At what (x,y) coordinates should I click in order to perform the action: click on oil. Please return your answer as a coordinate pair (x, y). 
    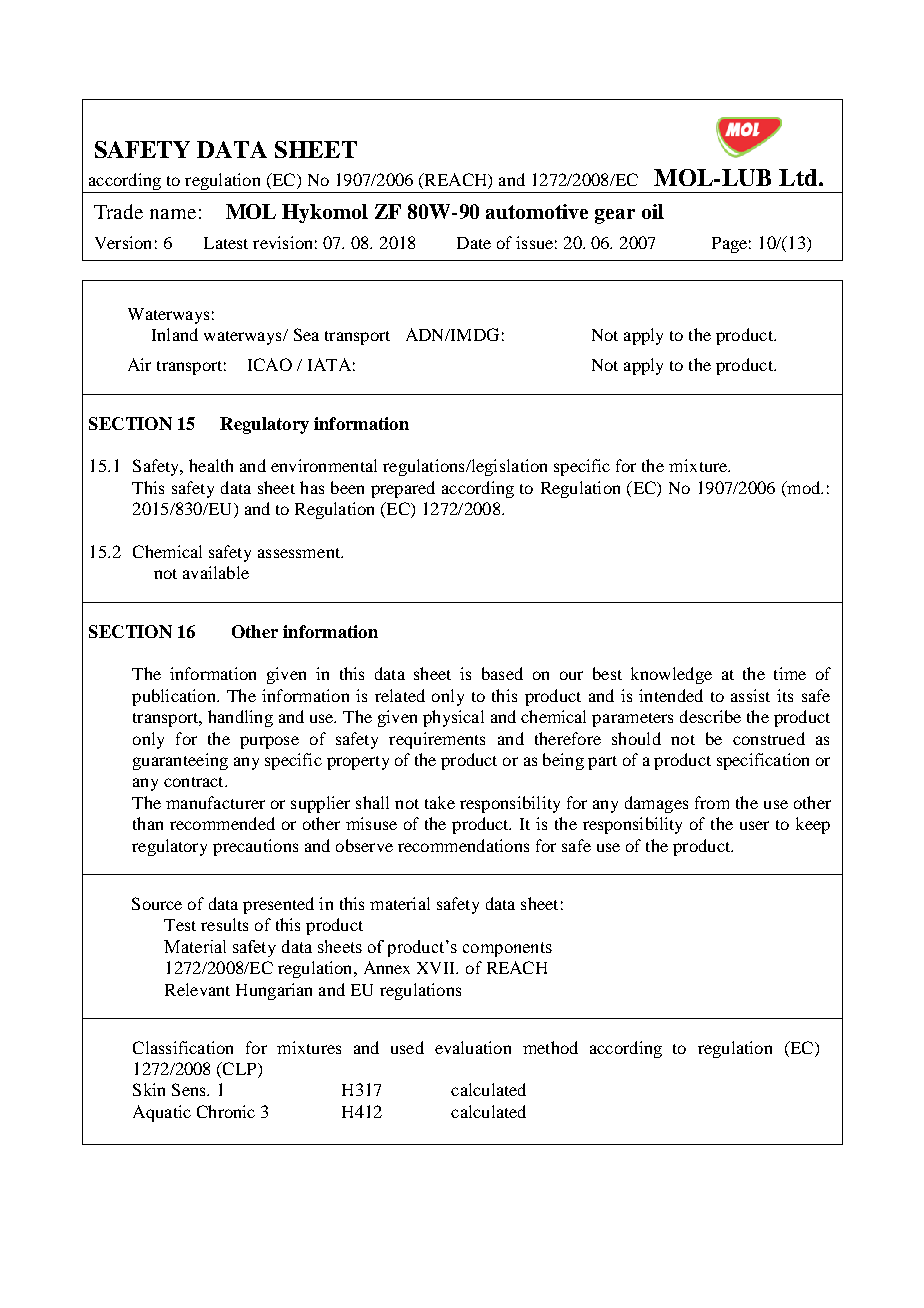
    Looking at the image, I should click on (653, 211).
